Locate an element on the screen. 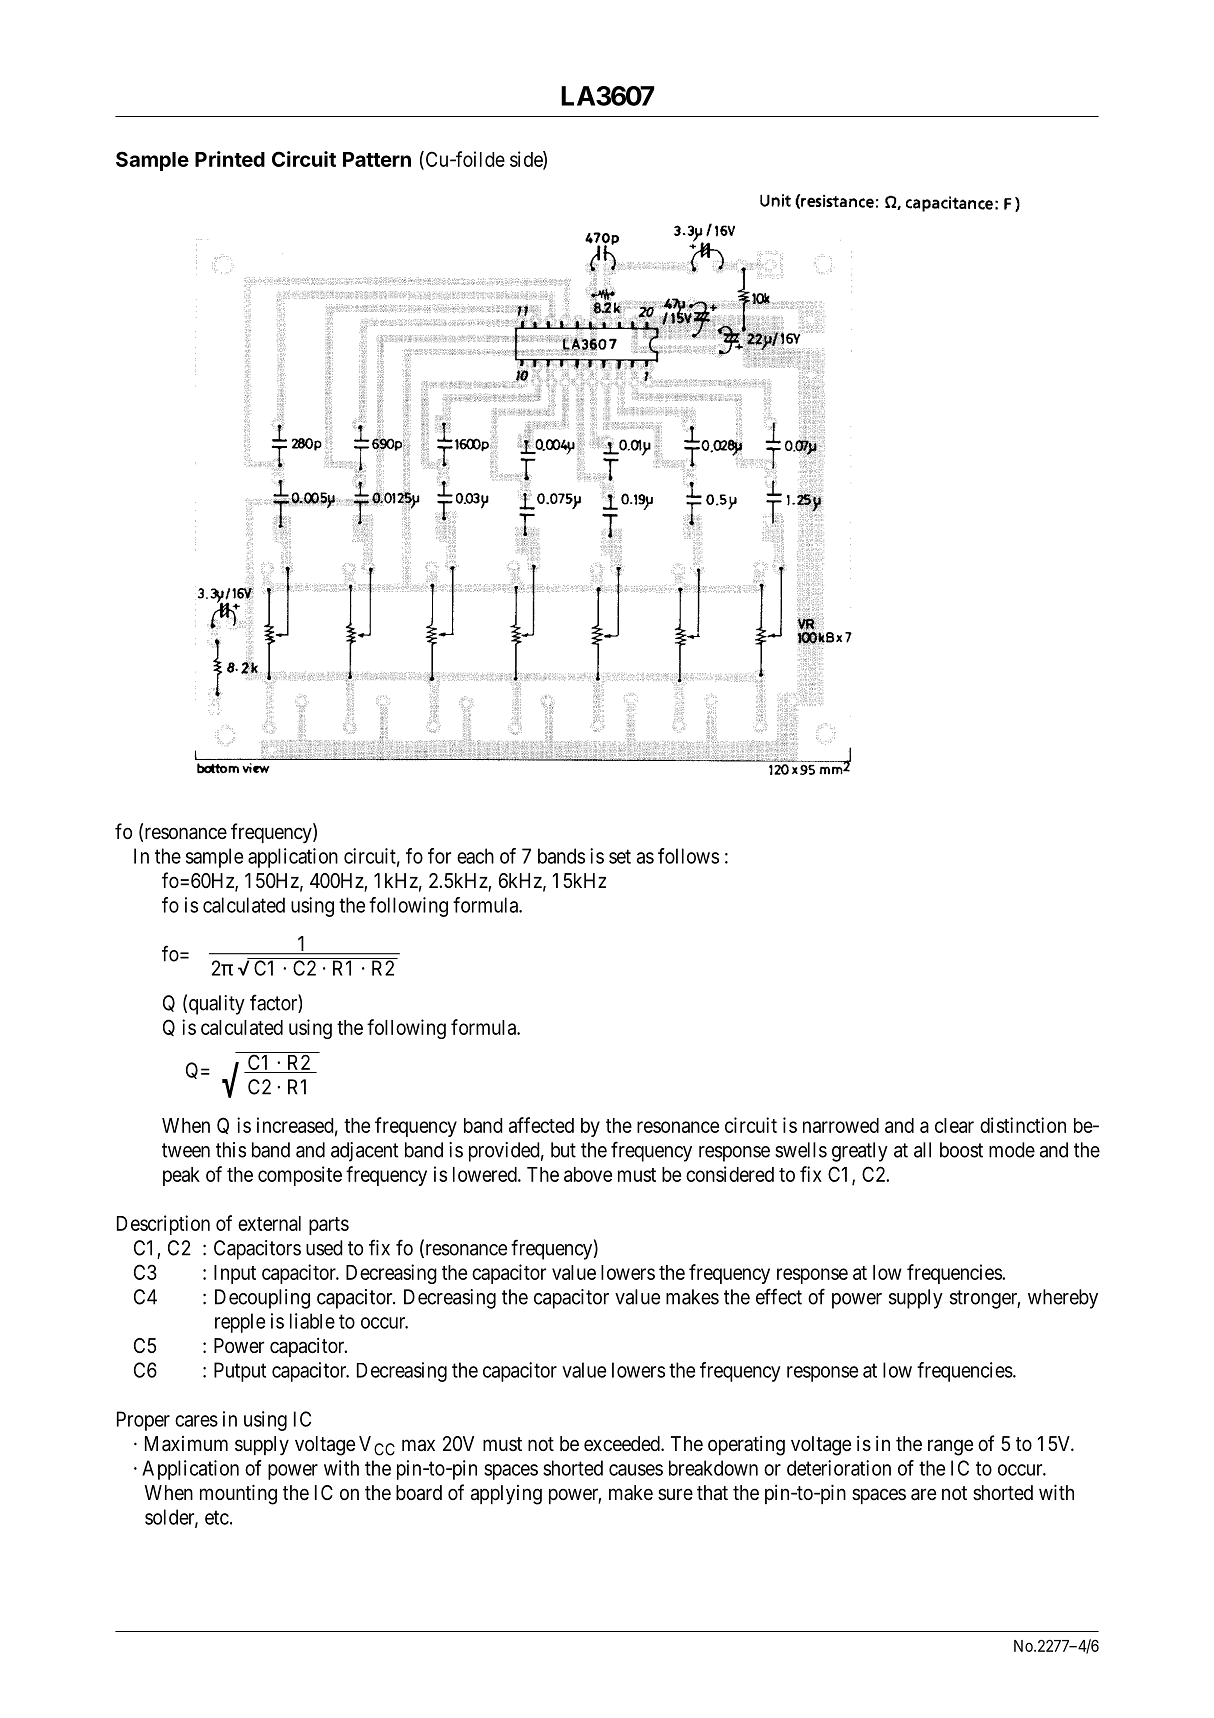  causes is located at coordinates (636, 1470).
